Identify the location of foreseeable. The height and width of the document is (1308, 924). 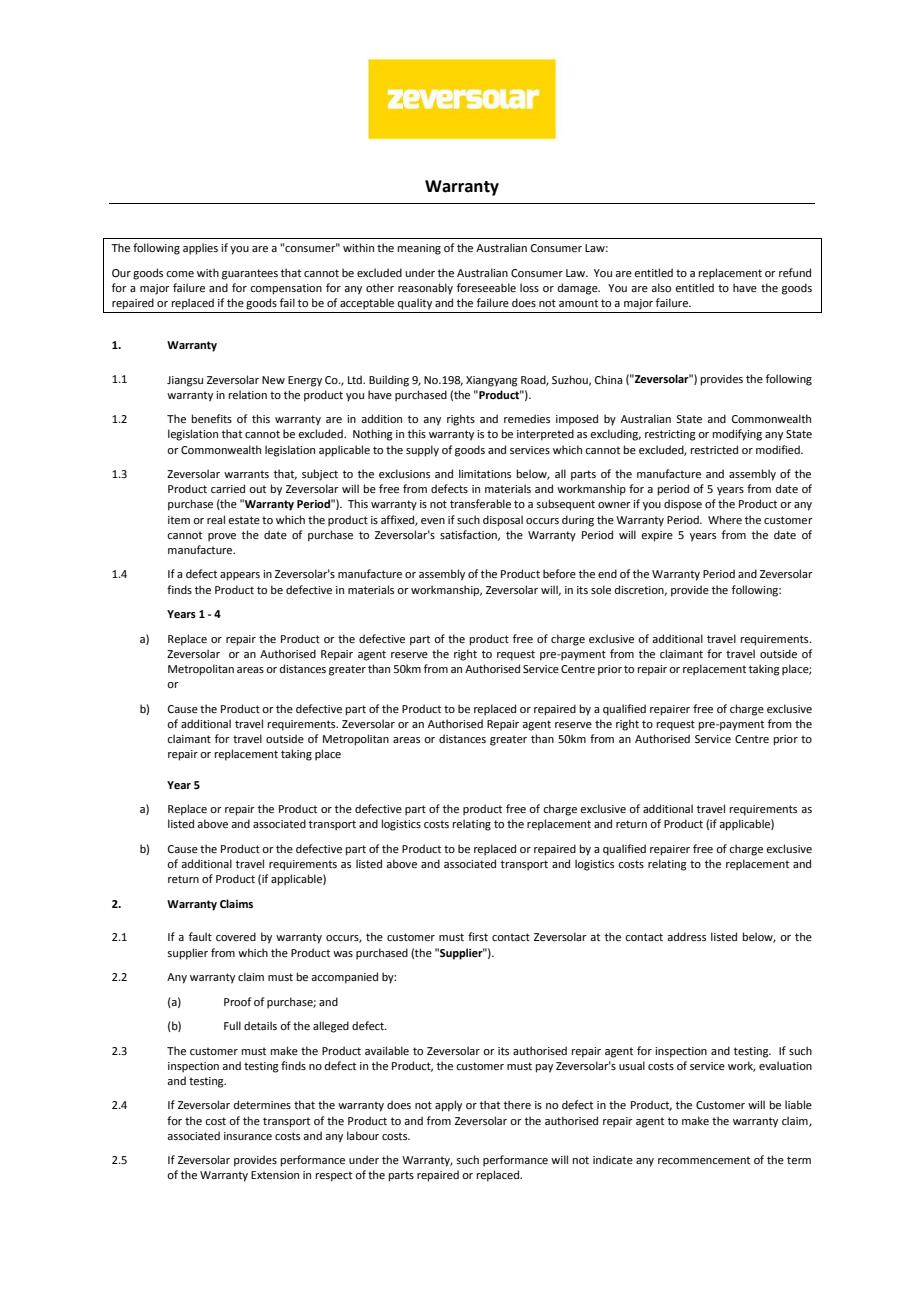
(486, 287).
